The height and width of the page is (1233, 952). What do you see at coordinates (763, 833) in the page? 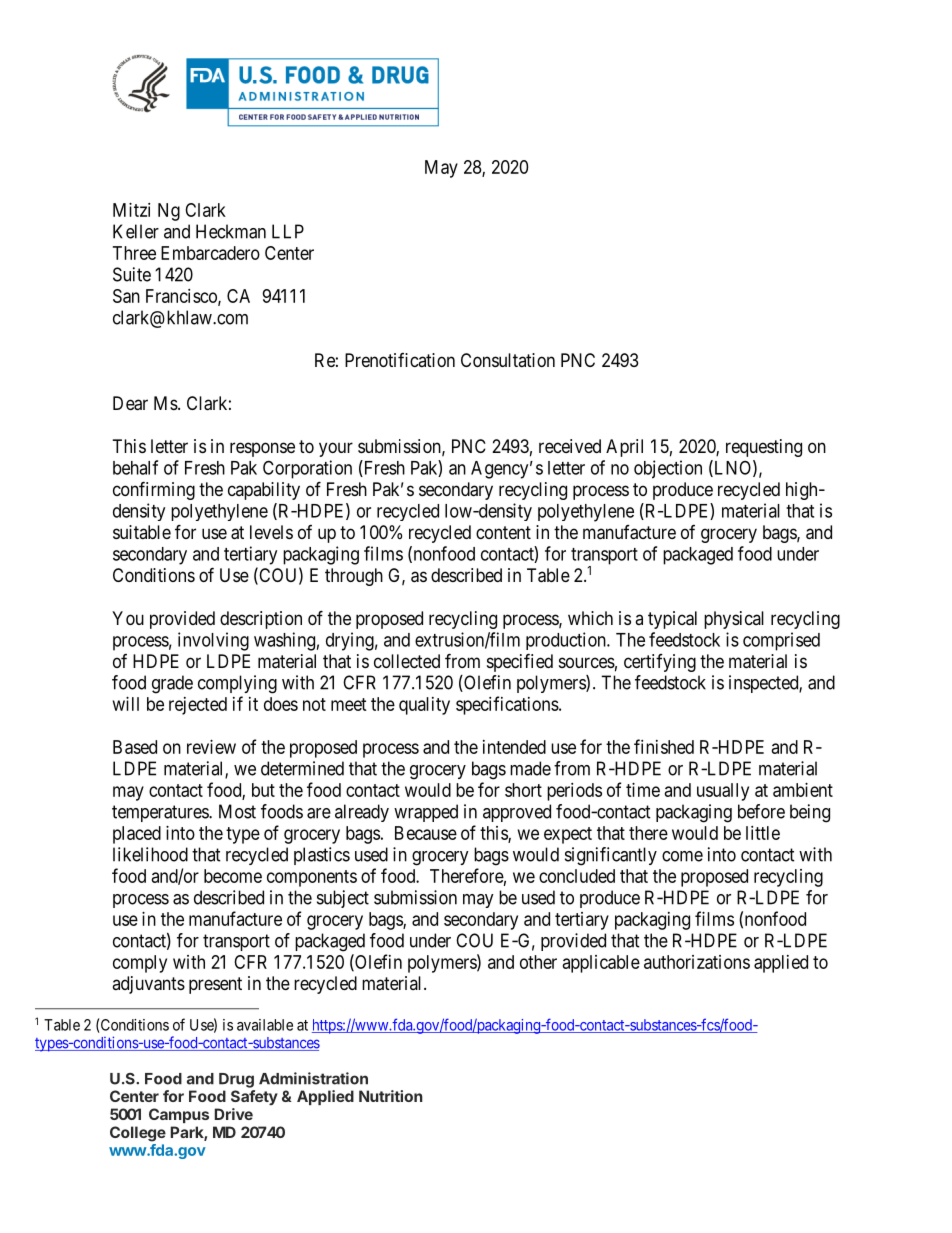
I see `little` at bounding box center [763, 833].
